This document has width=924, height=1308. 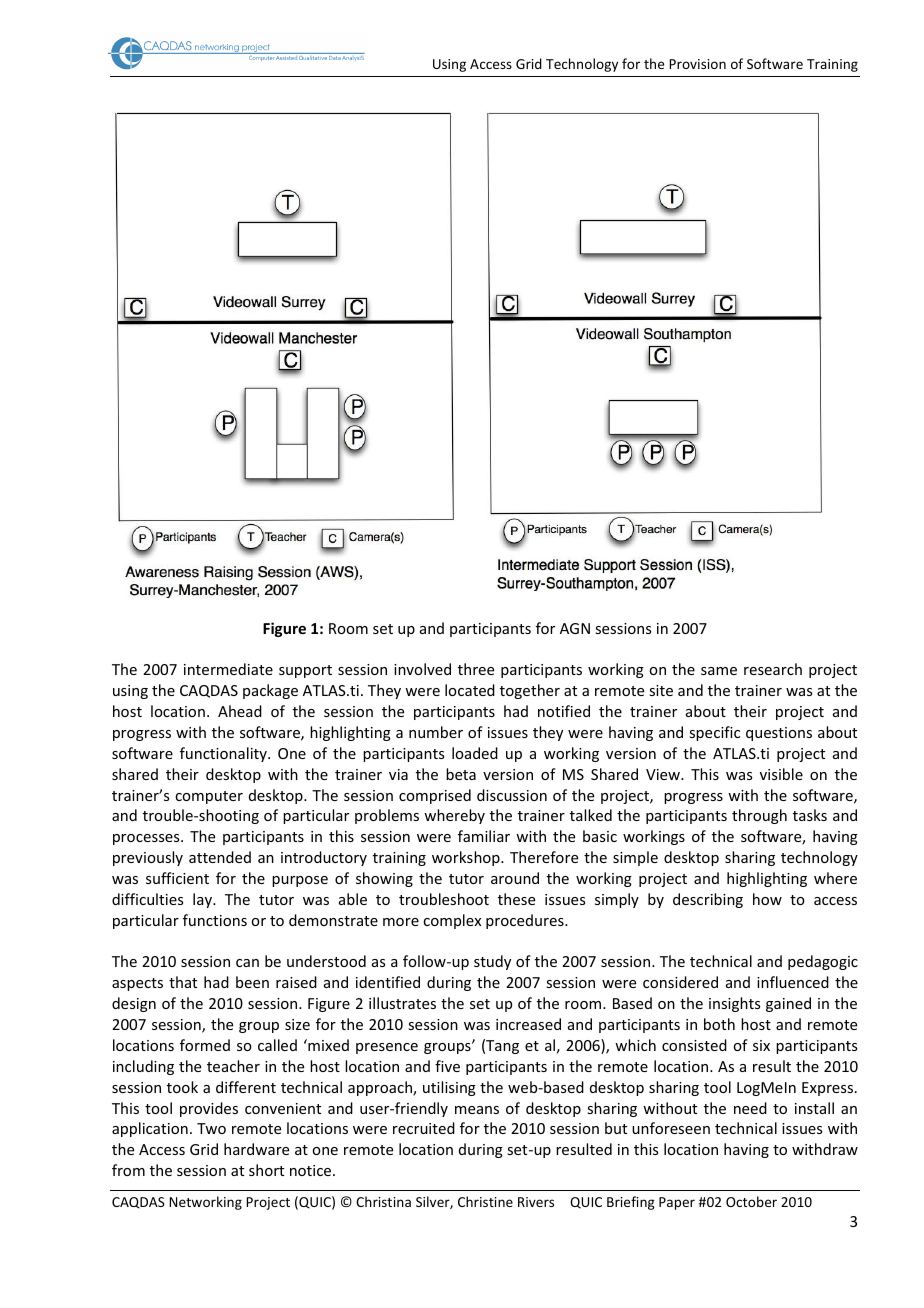 I want to click on hardware, so click(x=256, y=1149).
